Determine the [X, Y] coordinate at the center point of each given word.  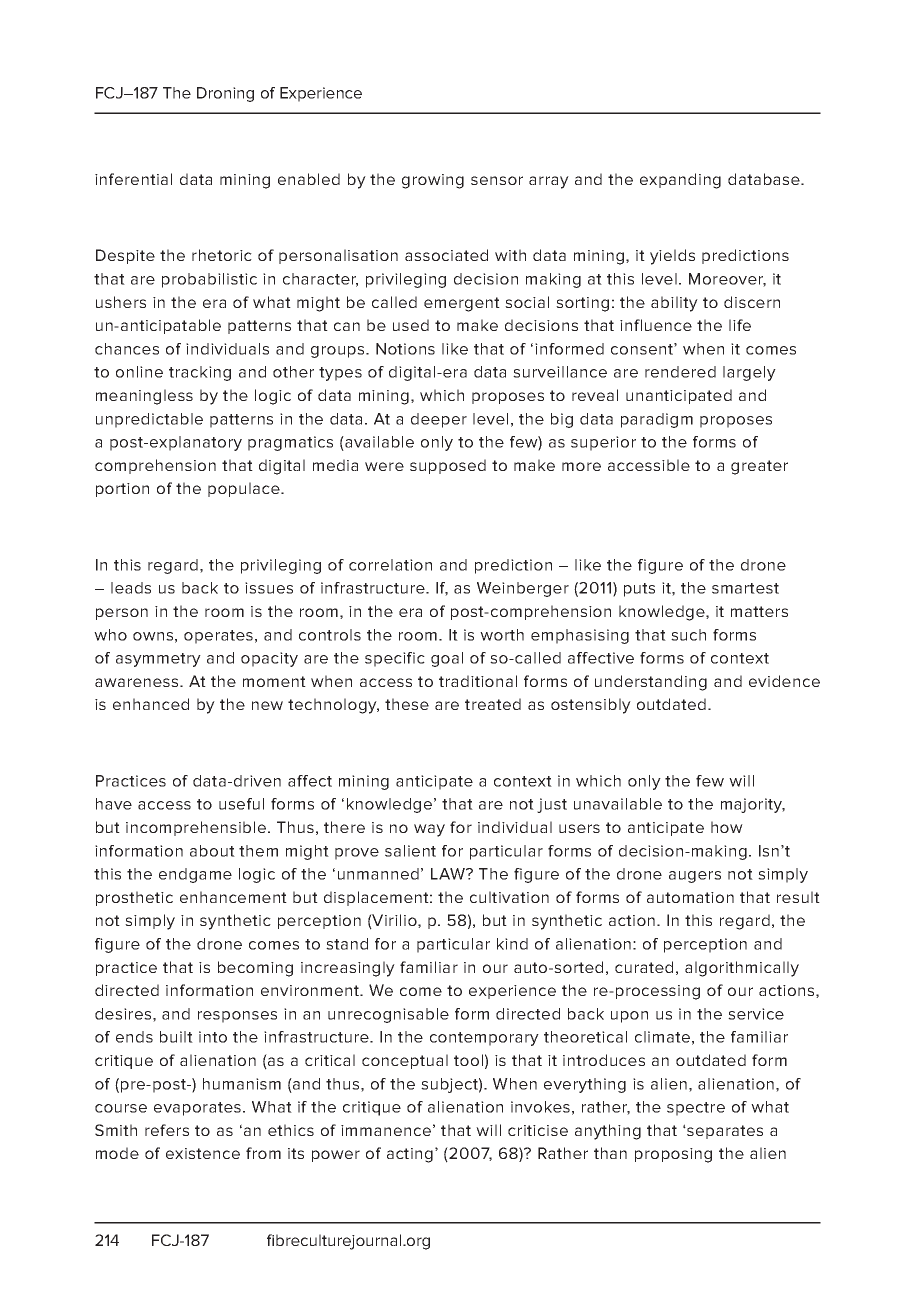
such [688, 635]
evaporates [197, 1109]
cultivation [509, 897]
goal [447, 659]
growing [433, 181]
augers [695, 877]
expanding [680, 181]
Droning [225, 94]
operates [218, 637]
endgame [195, 875]
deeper [439, 420]
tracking [200, 373]
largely [749, 373]
